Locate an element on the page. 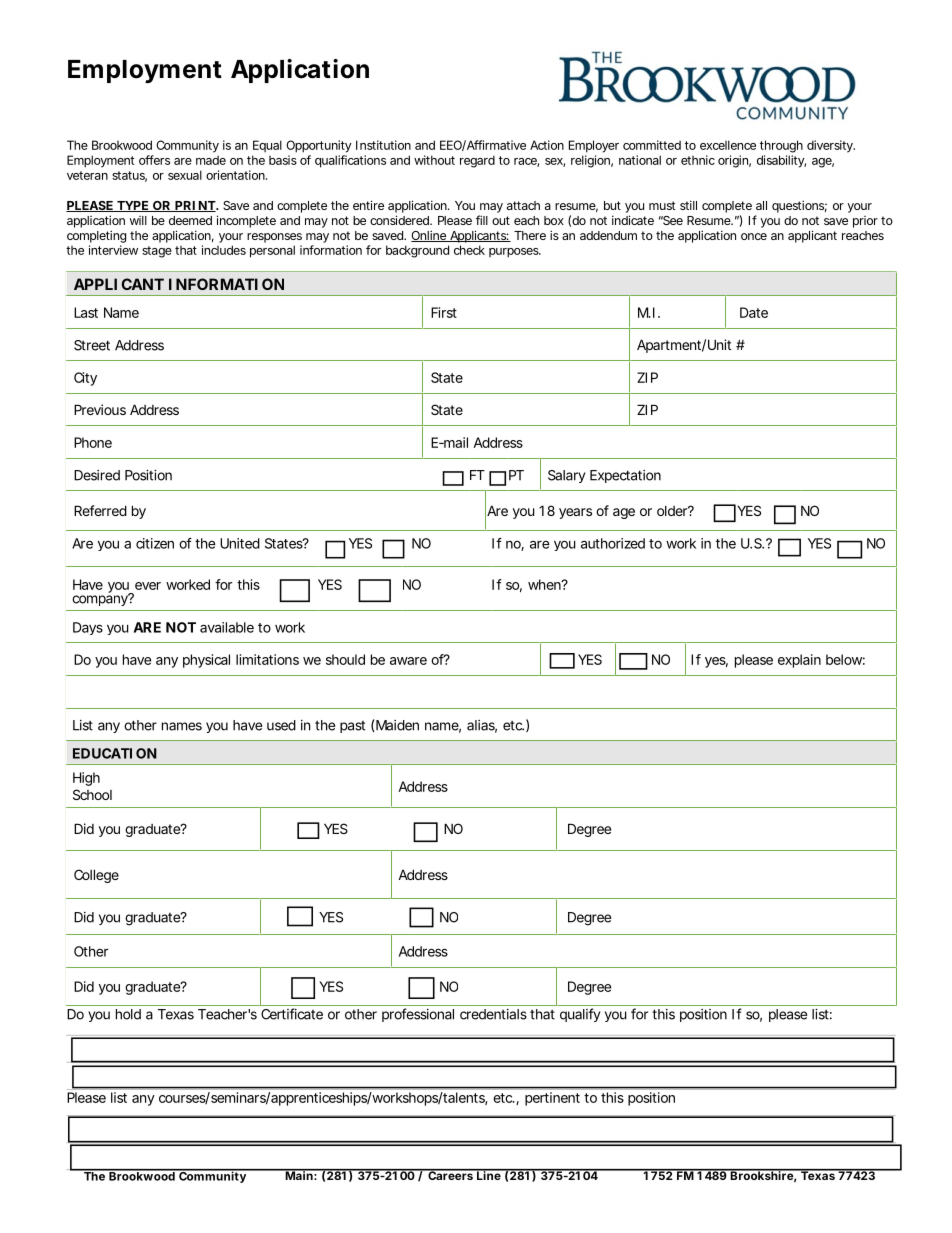 The image size is (952, 1233). Expectation is located at coordinates (625, 476).
